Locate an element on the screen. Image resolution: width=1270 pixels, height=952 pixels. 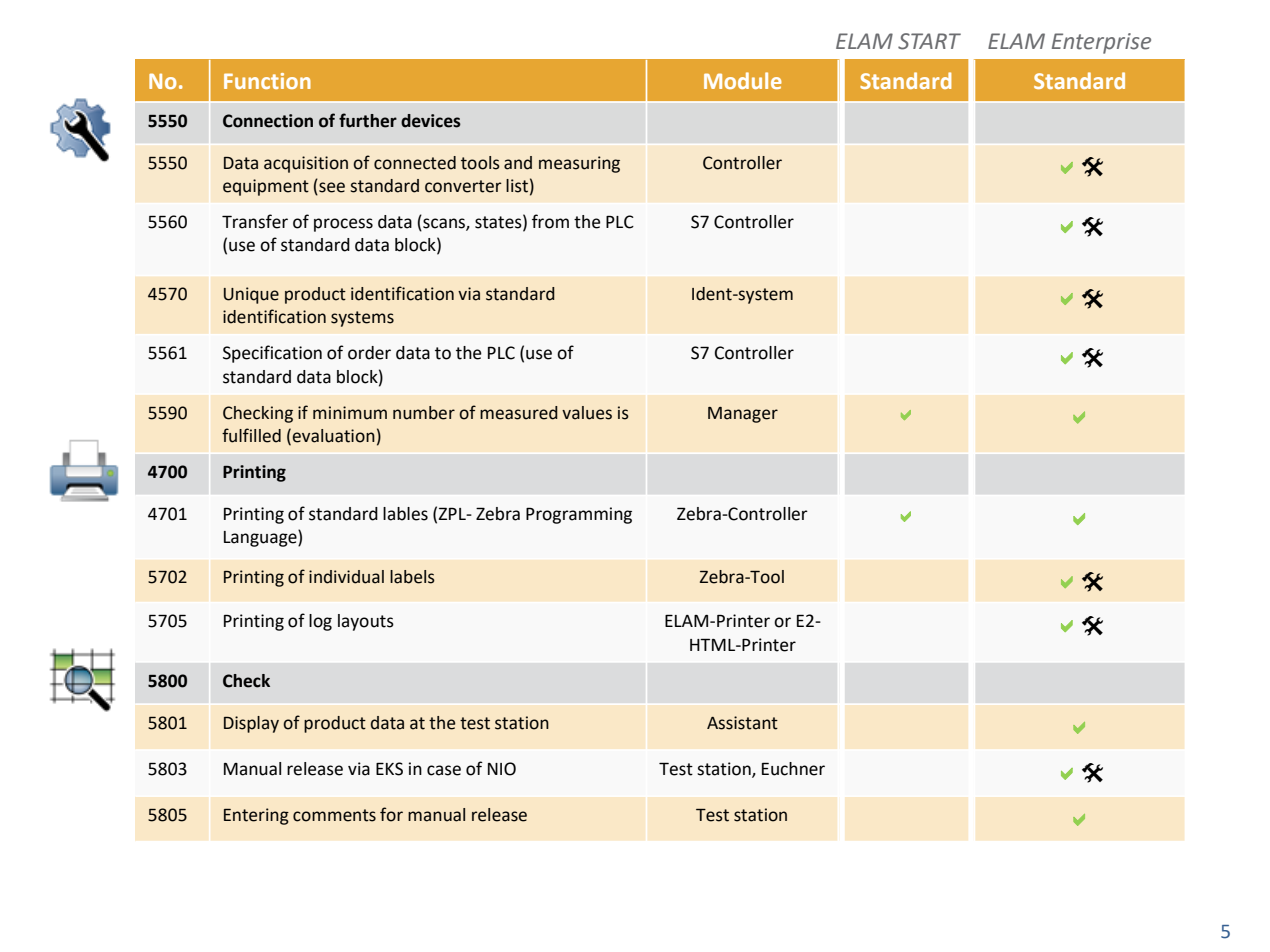
labels is located at coordinates (412, 577).
